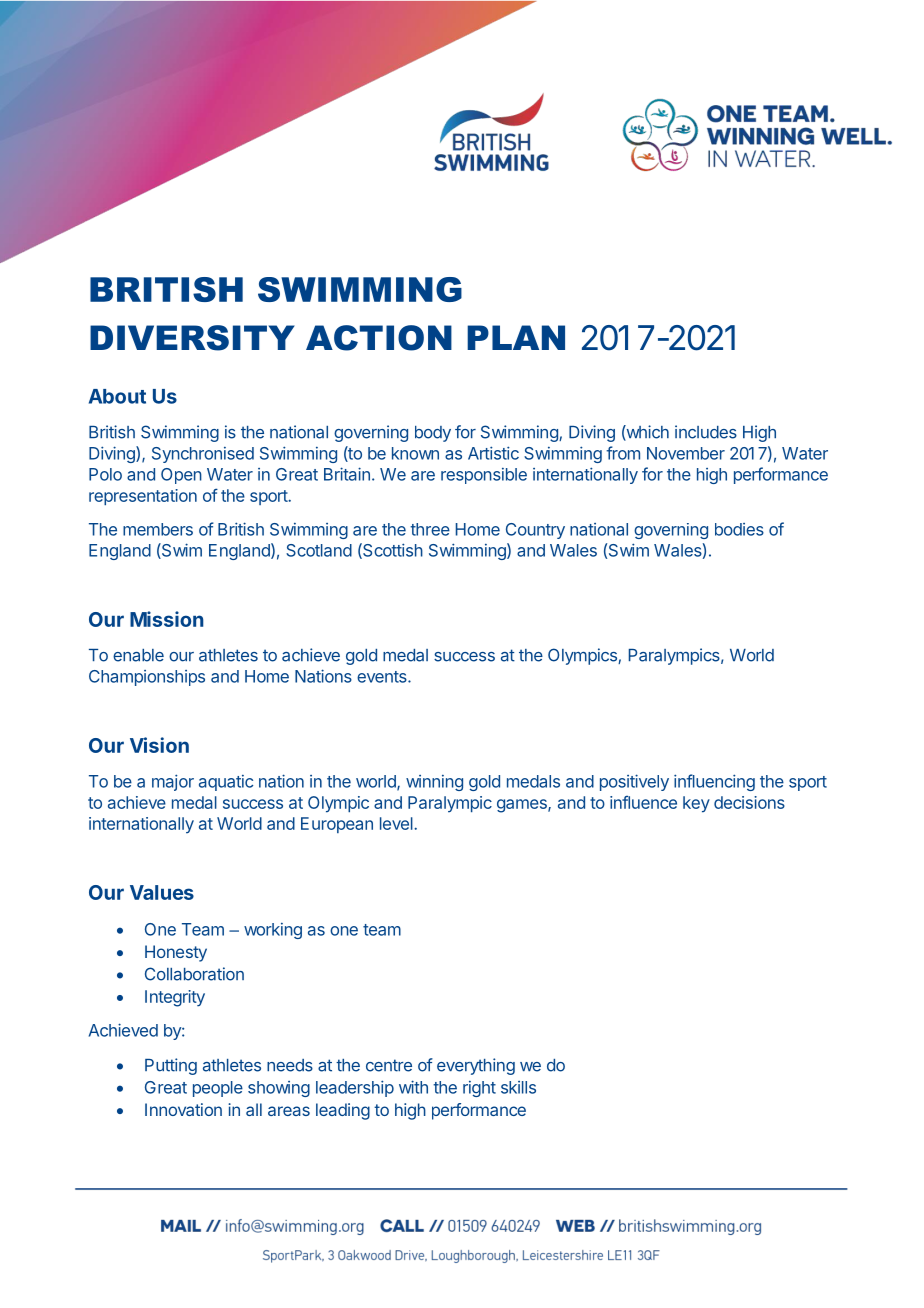 The height and width of the document is (1308, 924). What do you see at coordinates (706, 432) in the document?
I see `includes` at bounding box center [706, 432].
